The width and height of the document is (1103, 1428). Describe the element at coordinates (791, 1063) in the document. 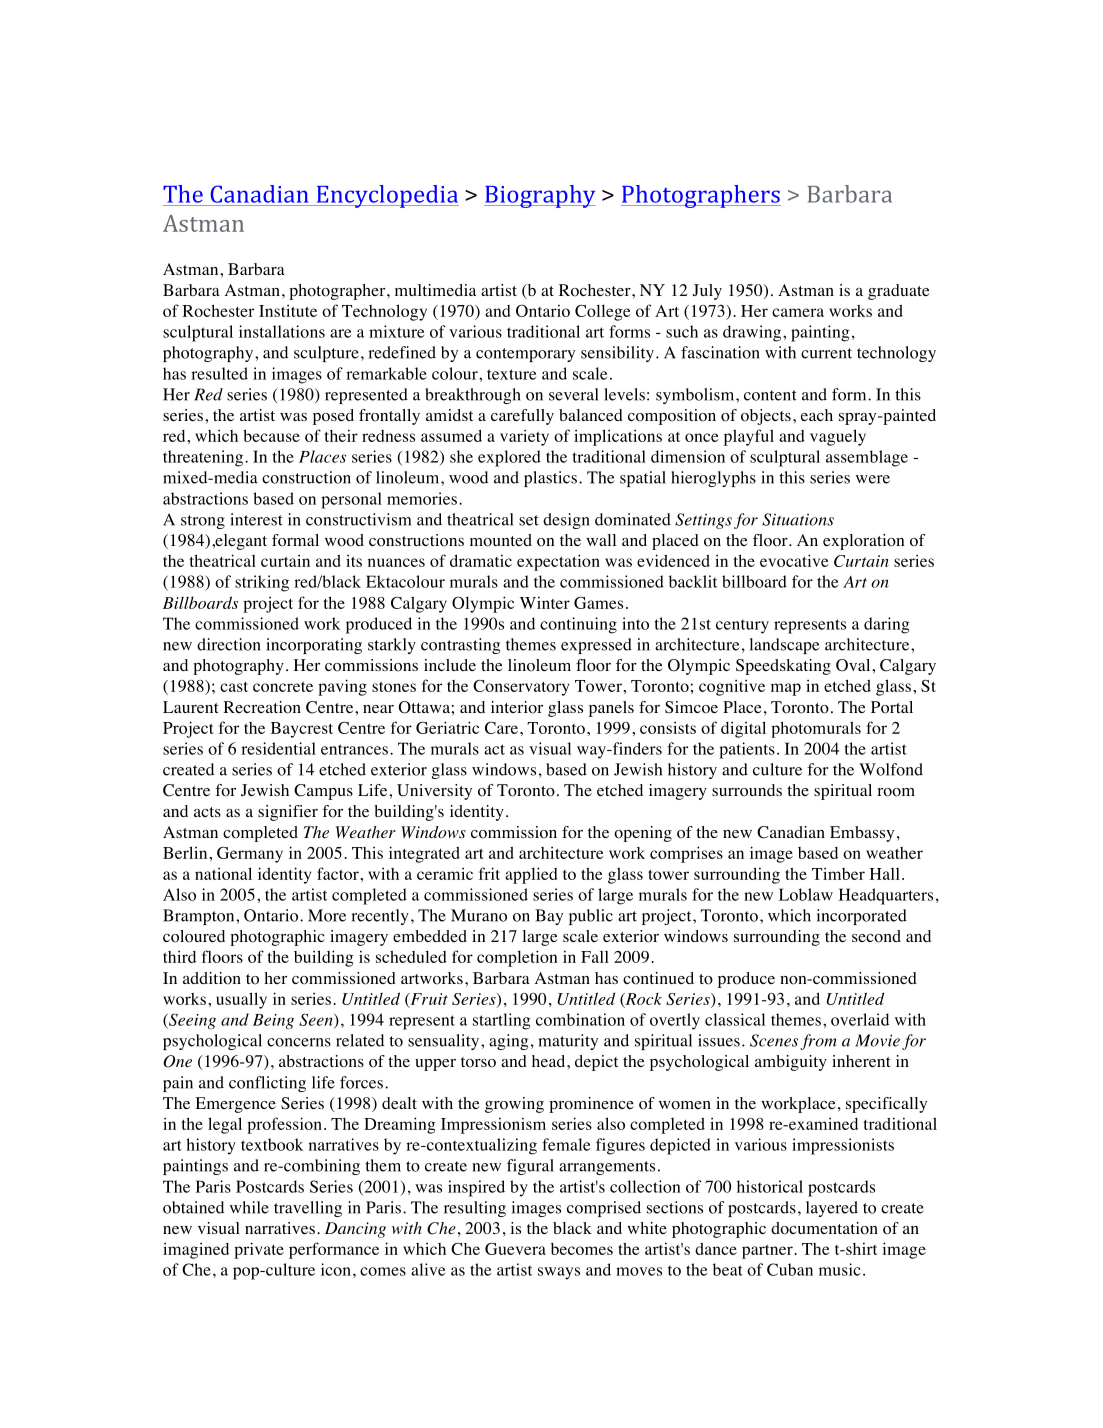

I see `ambiguity` at that location.
